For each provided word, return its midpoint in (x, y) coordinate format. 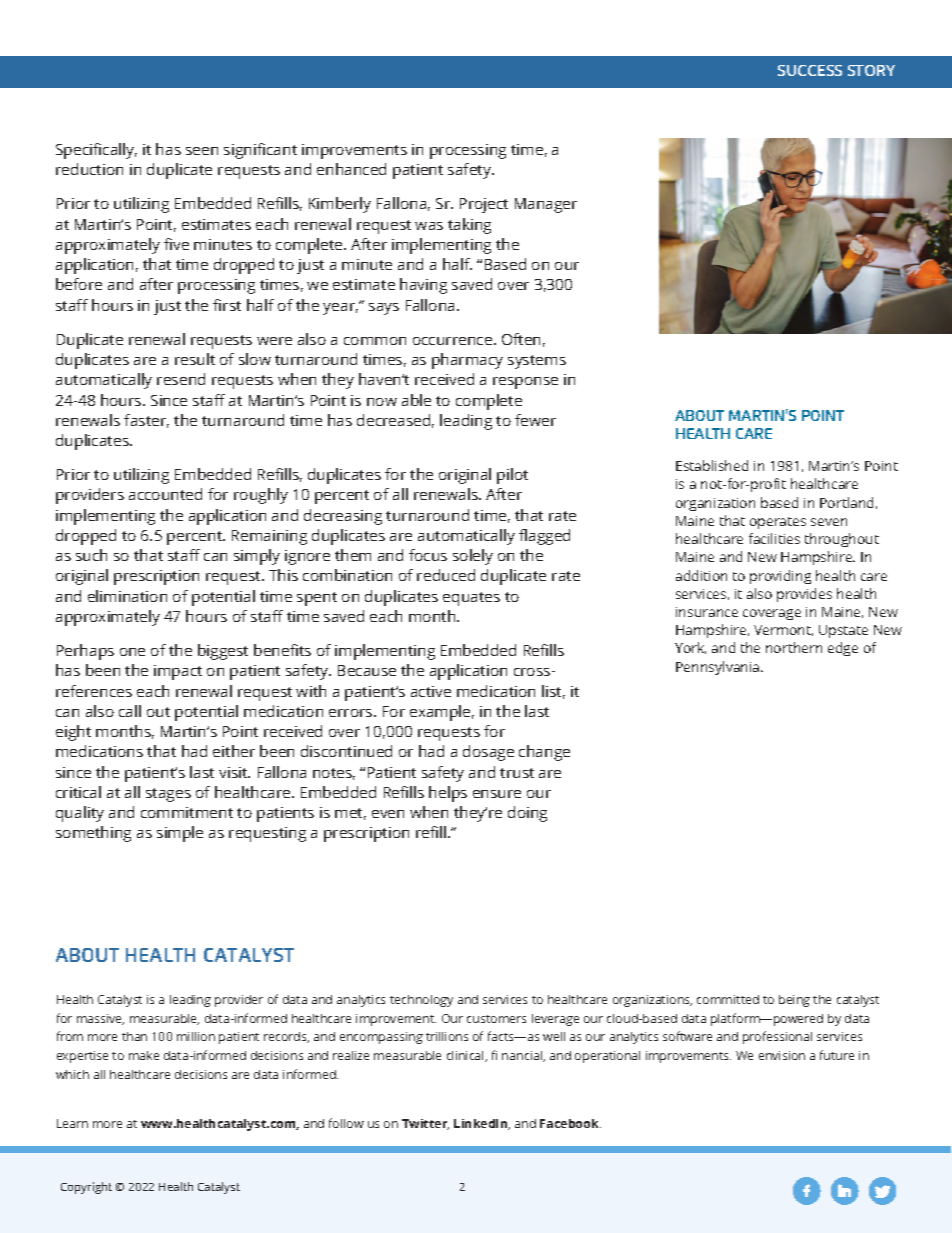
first (227, 305)
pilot (512, 476)
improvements (354, 151)
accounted (165, 494)
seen (202, 151)
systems (537, 362)
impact (178, 672)
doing (527, 814)
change (544, 753)
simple (180, 834)
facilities (774, 538)
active (431, 691)
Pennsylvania (719, 668)
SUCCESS (810, 70)
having (423, 286)
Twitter (425, 1124)
